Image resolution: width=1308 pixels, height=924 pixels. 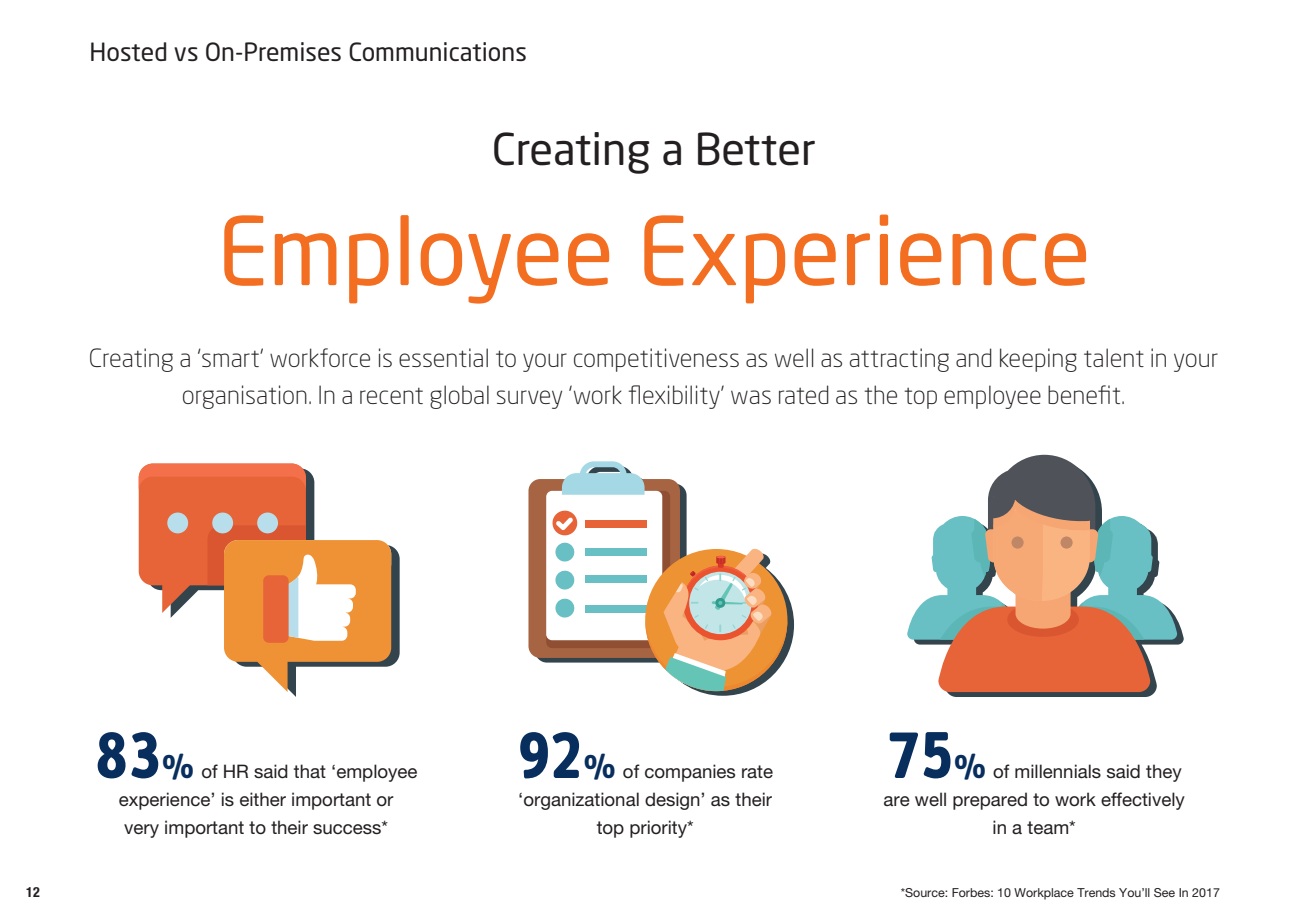 What do you see at coordinates (1058, 771) in the image?
I see `millennials` at bounding box center [1058, 771].
